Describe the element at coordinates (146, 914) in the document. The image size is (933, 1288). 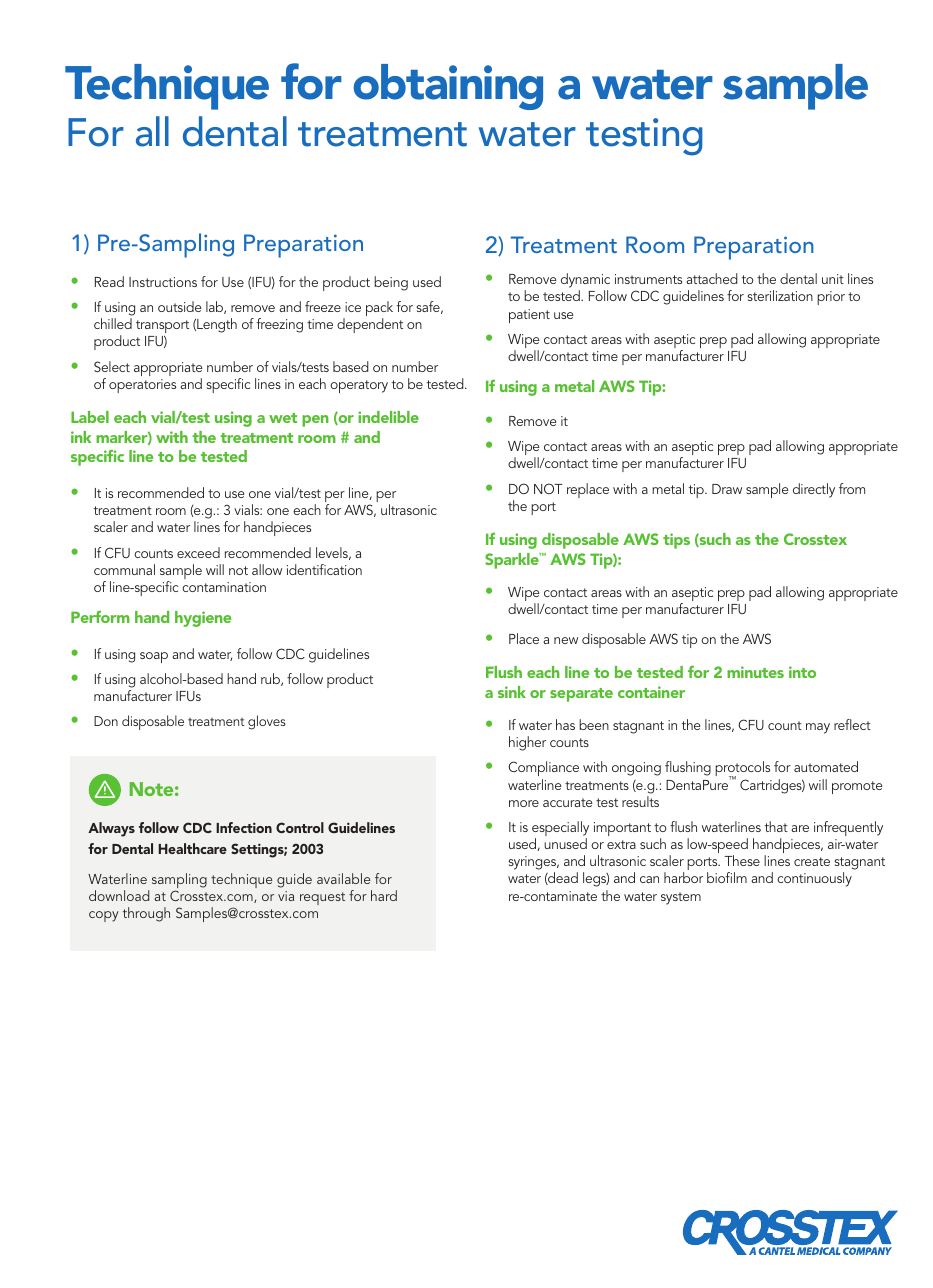
I see `through` at that location.
